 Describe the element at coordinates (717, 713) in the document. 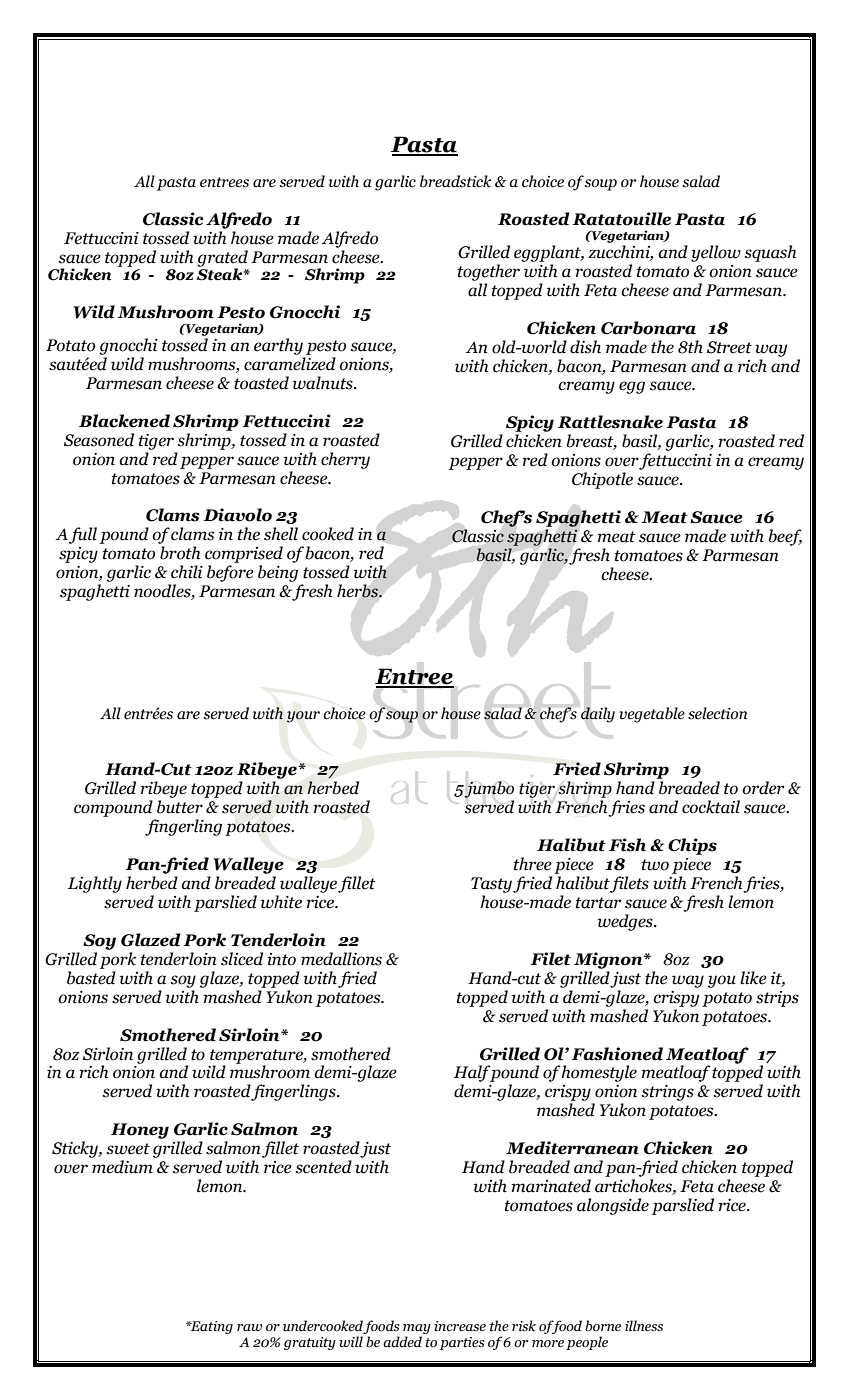

I see `selection` at that location.
